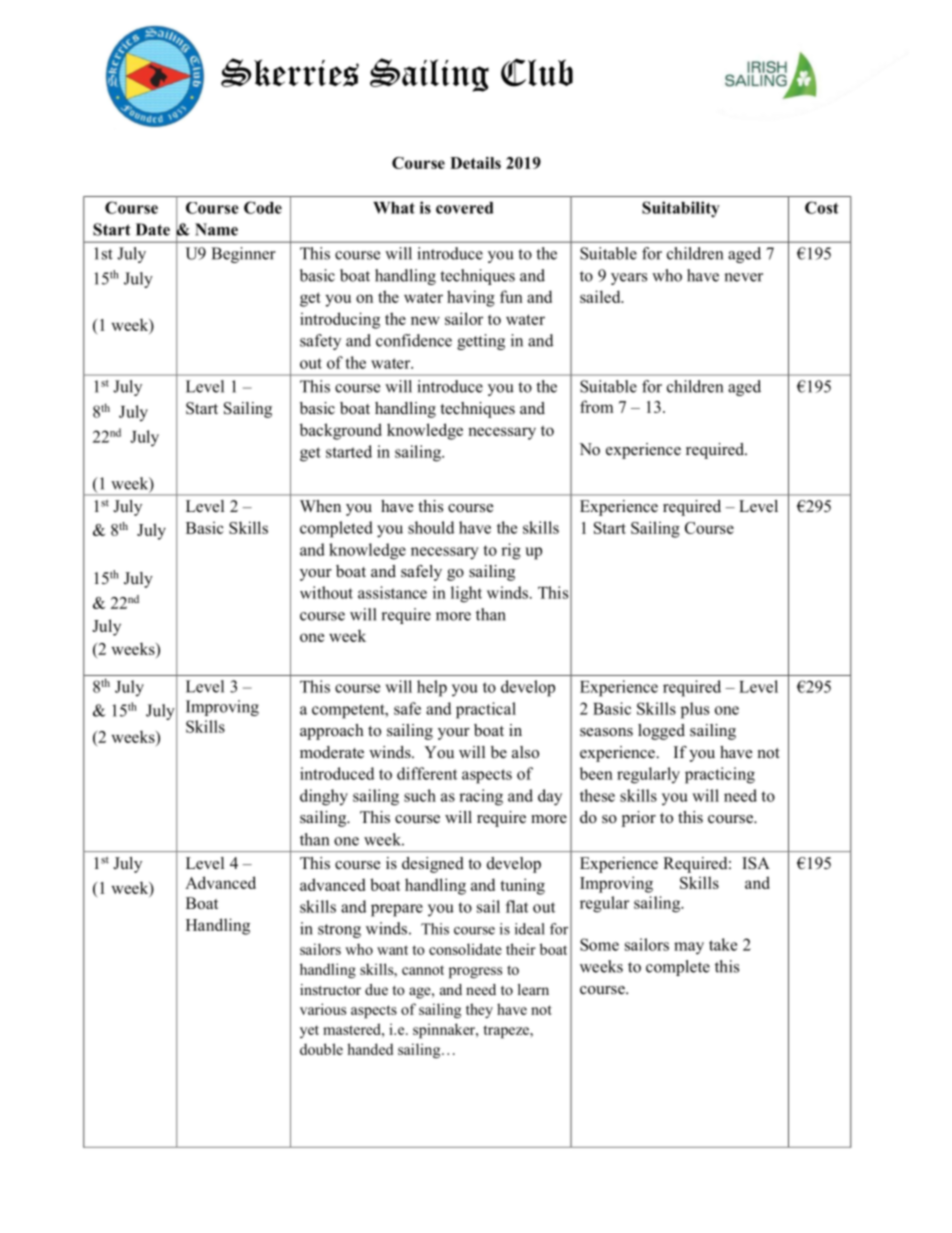 This screenshot has width=952, height=1233. I want to click on practical, so click(486, 710).
